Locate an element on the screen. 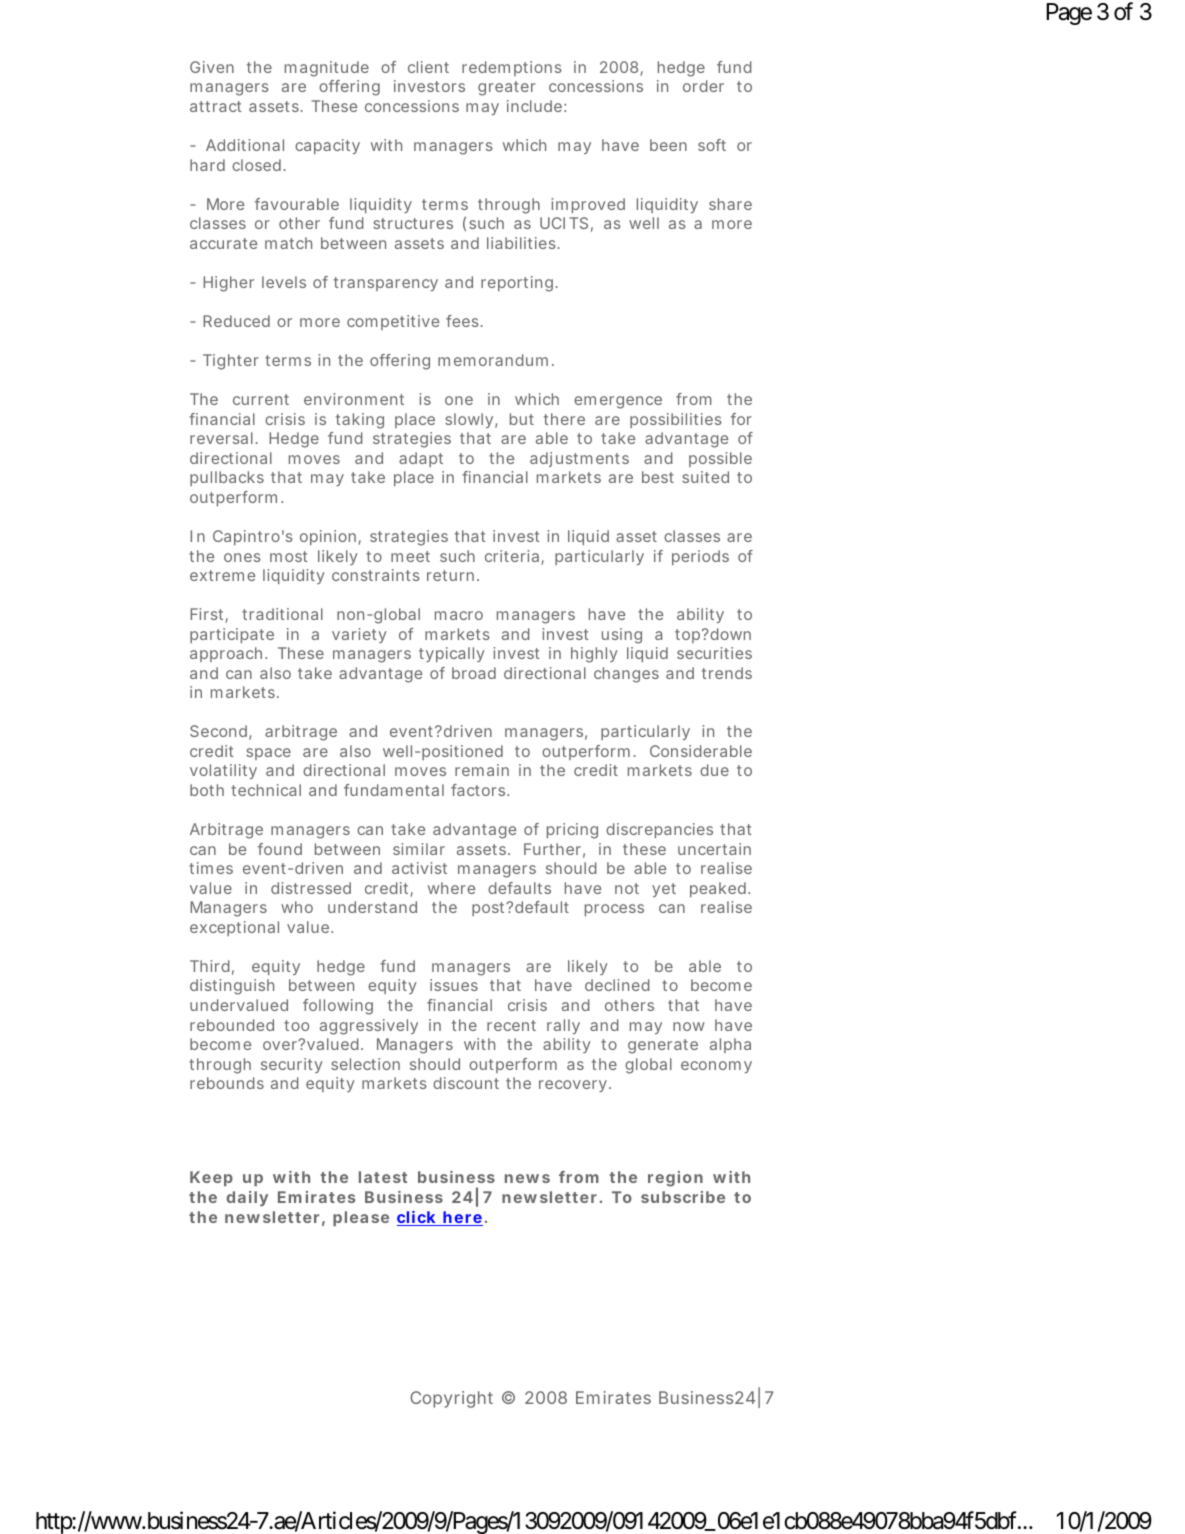 This screenshot has height=1534, width=1185. traditional is located at coordinates (282, 614).
